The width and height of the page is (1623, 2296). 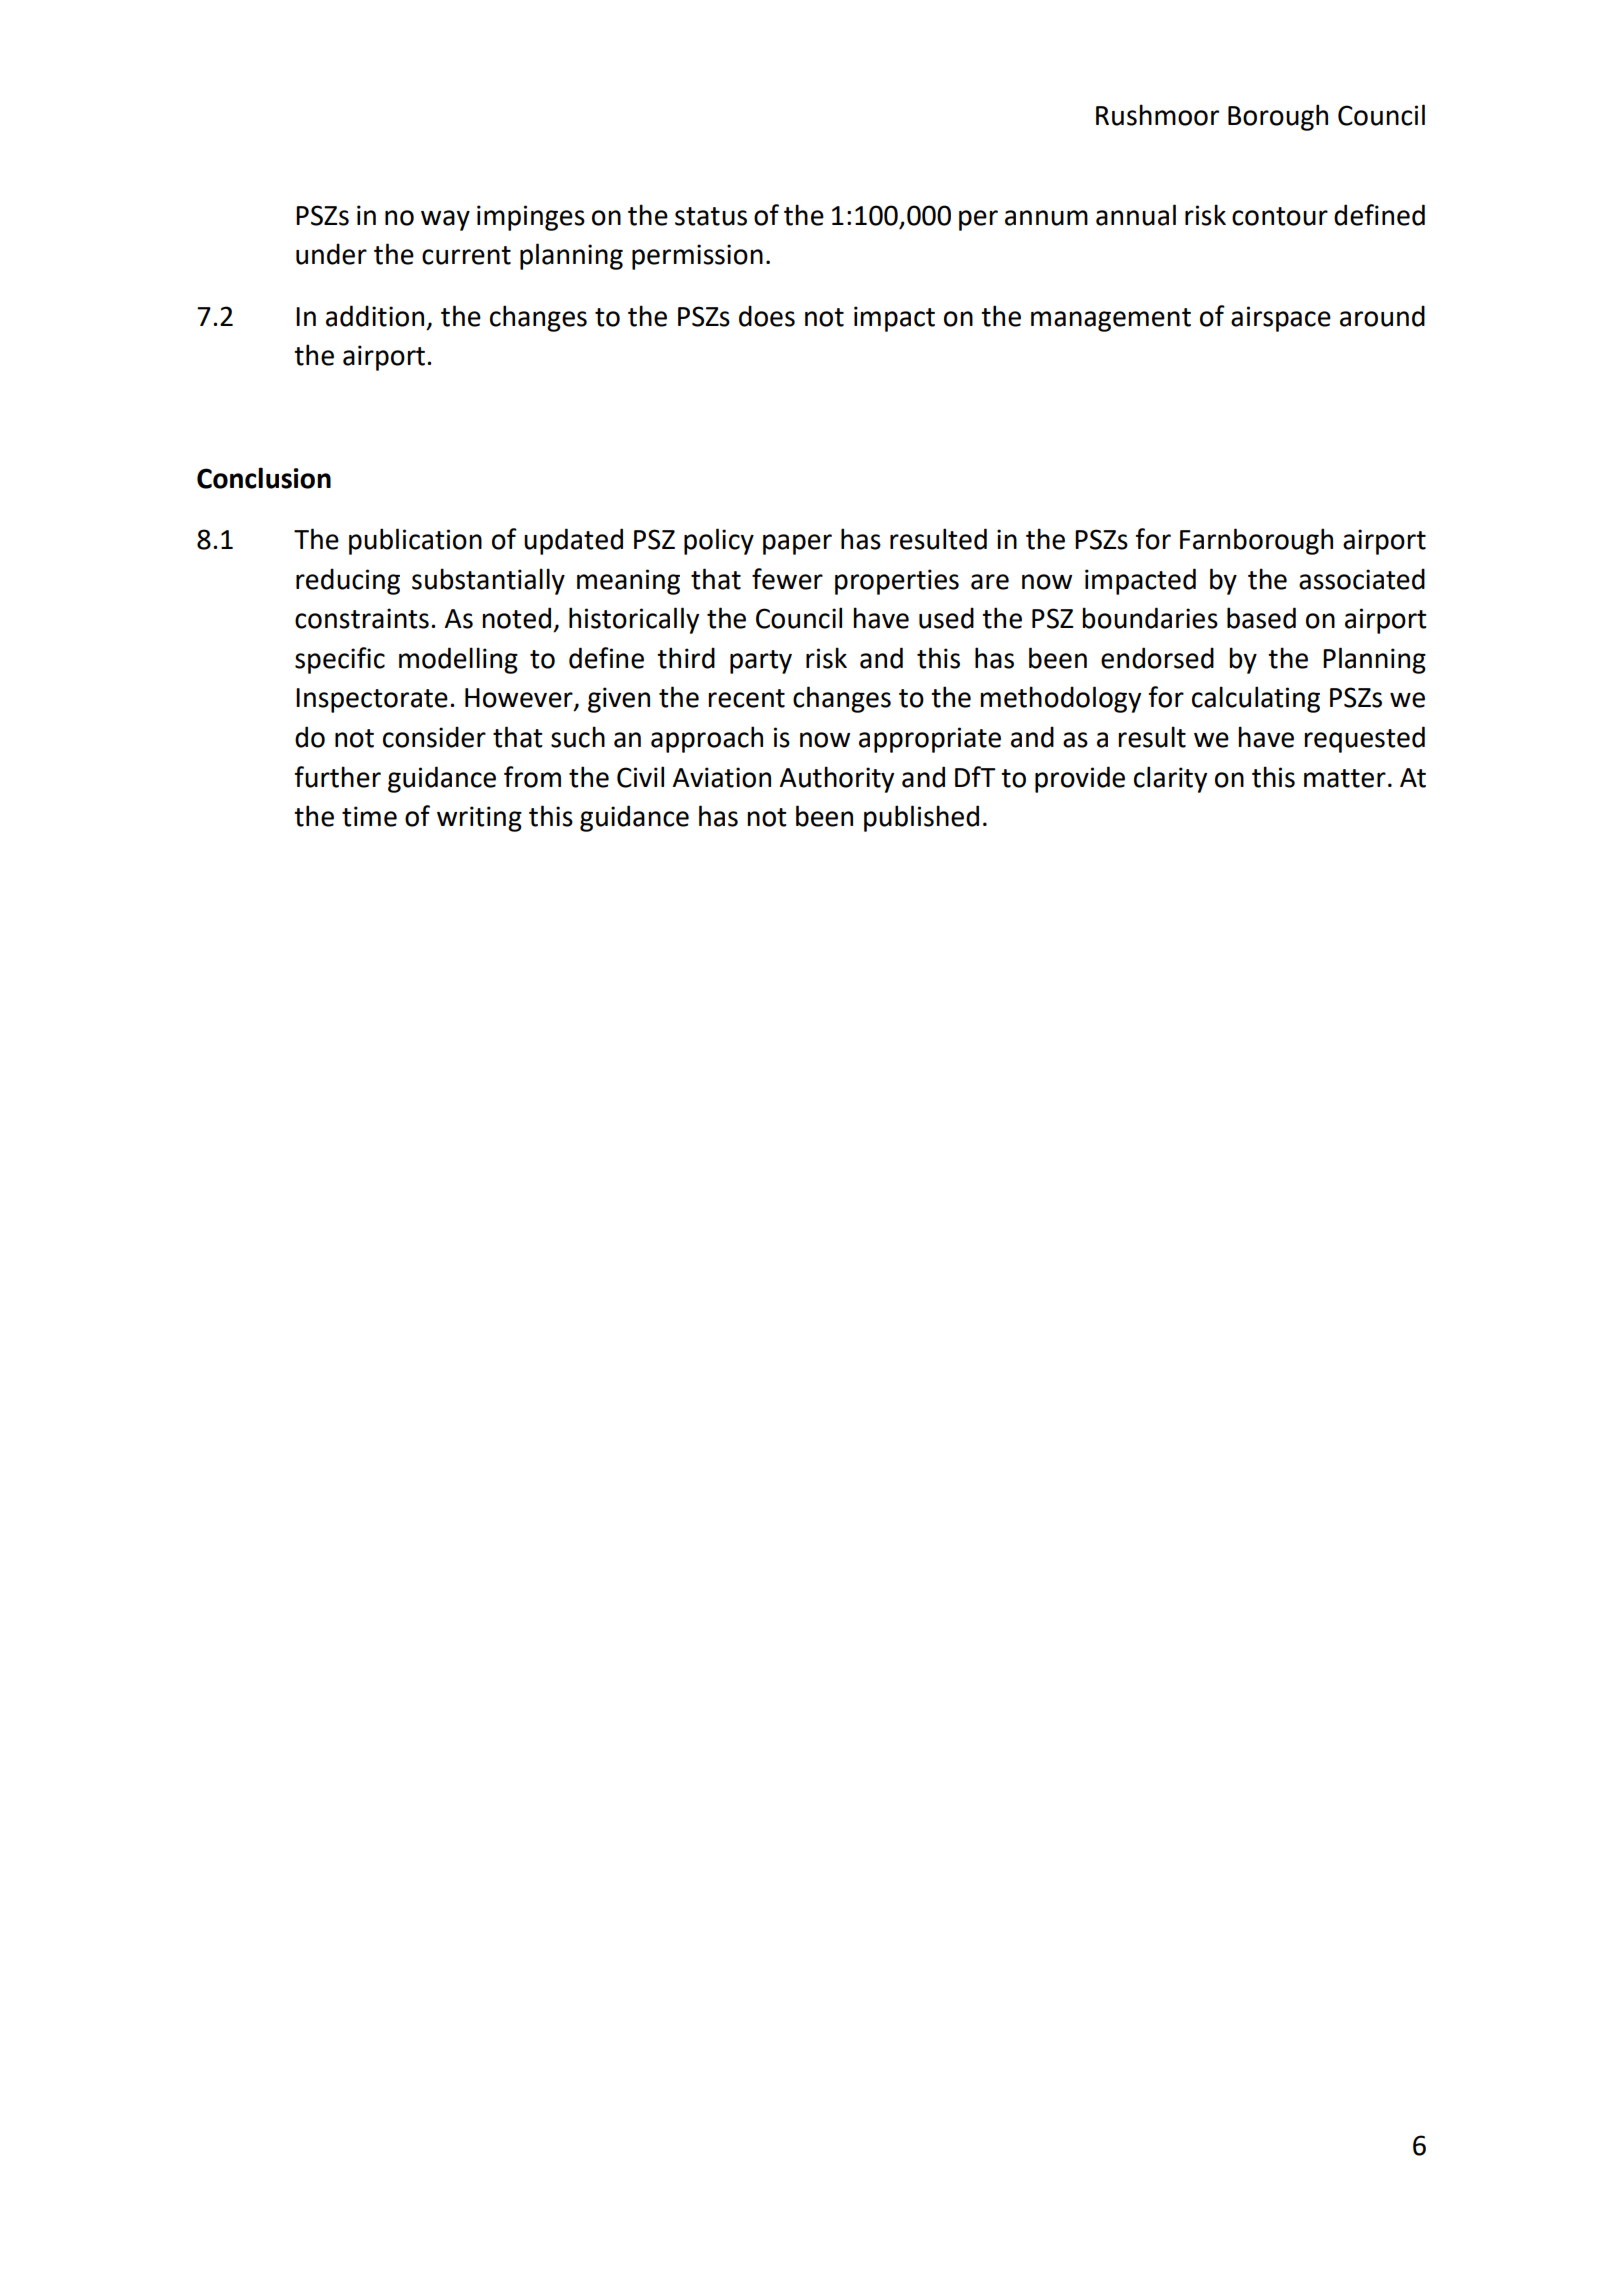 I want to click on specific, so click(x=340, y=660).
